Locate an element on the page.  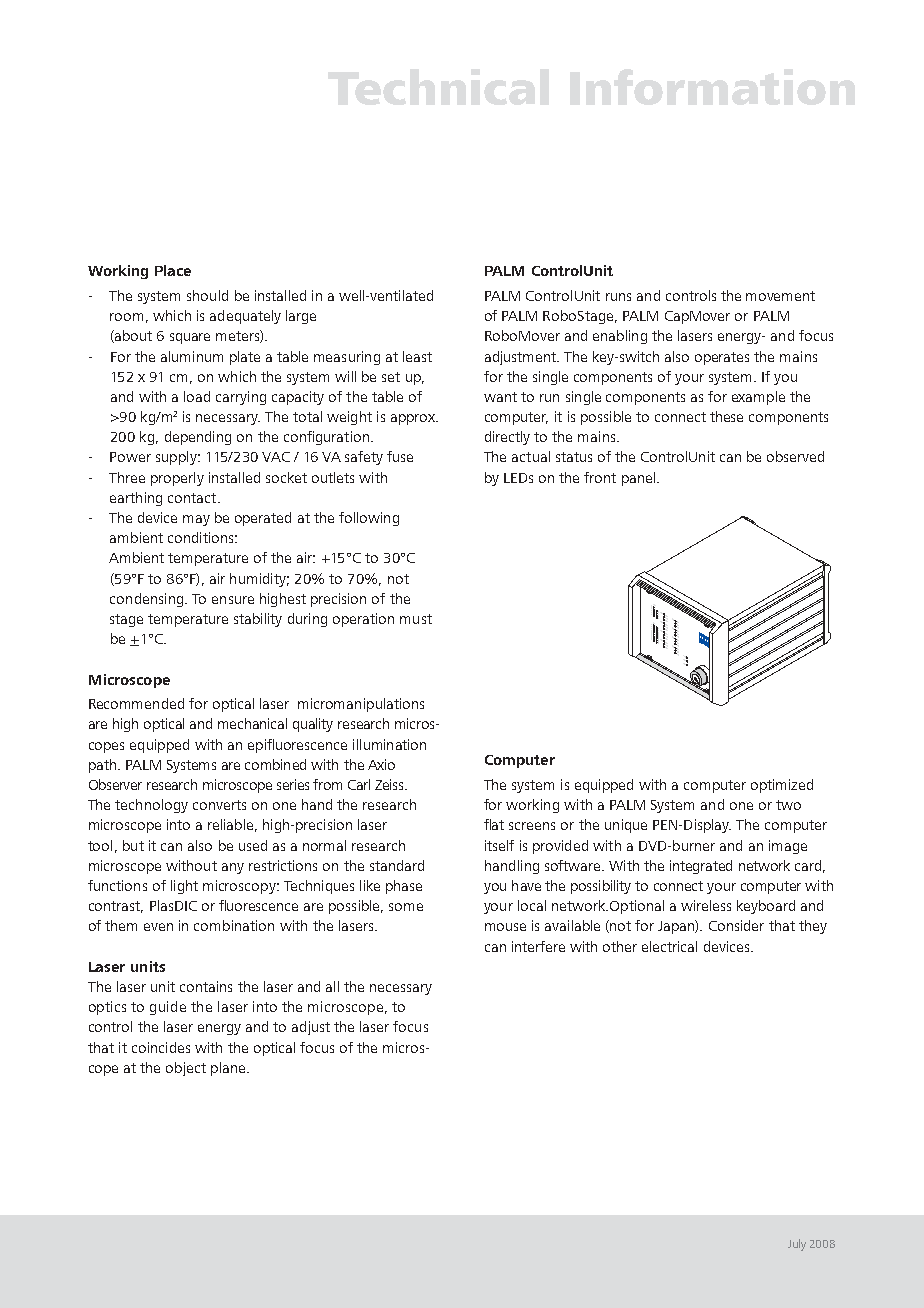
wireless is located at coordinates (706, 905).
